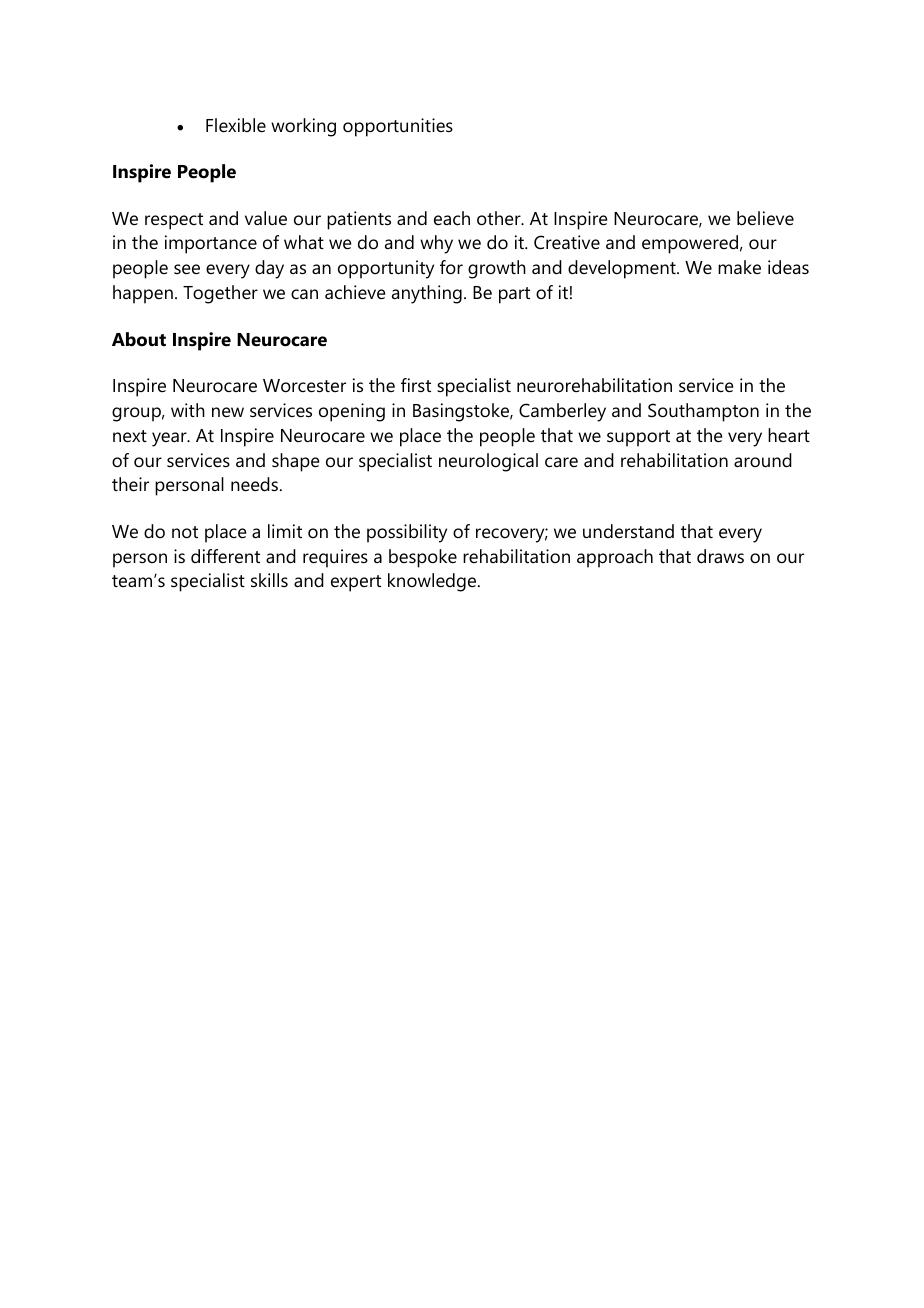 This screenshot has height=1308, width=924. I want to click on for, so click(451, 267).
